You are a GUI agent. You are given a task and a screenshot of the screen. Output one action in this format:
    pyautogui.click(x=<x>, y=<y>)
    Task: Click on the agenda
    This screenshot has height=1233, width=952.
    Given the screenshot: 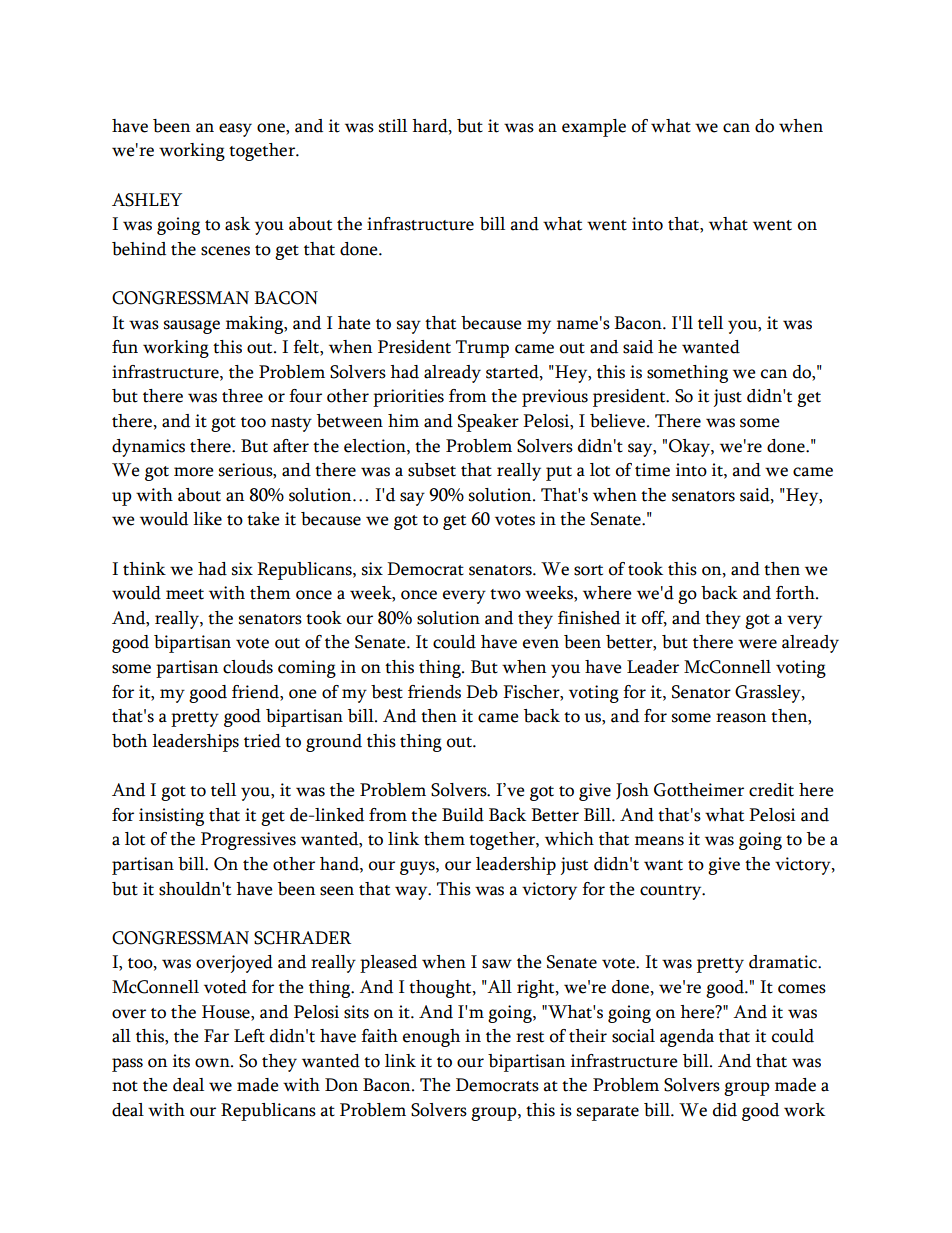 What is the action you would take?
    pyautogui.click(x=687, y=1038)
